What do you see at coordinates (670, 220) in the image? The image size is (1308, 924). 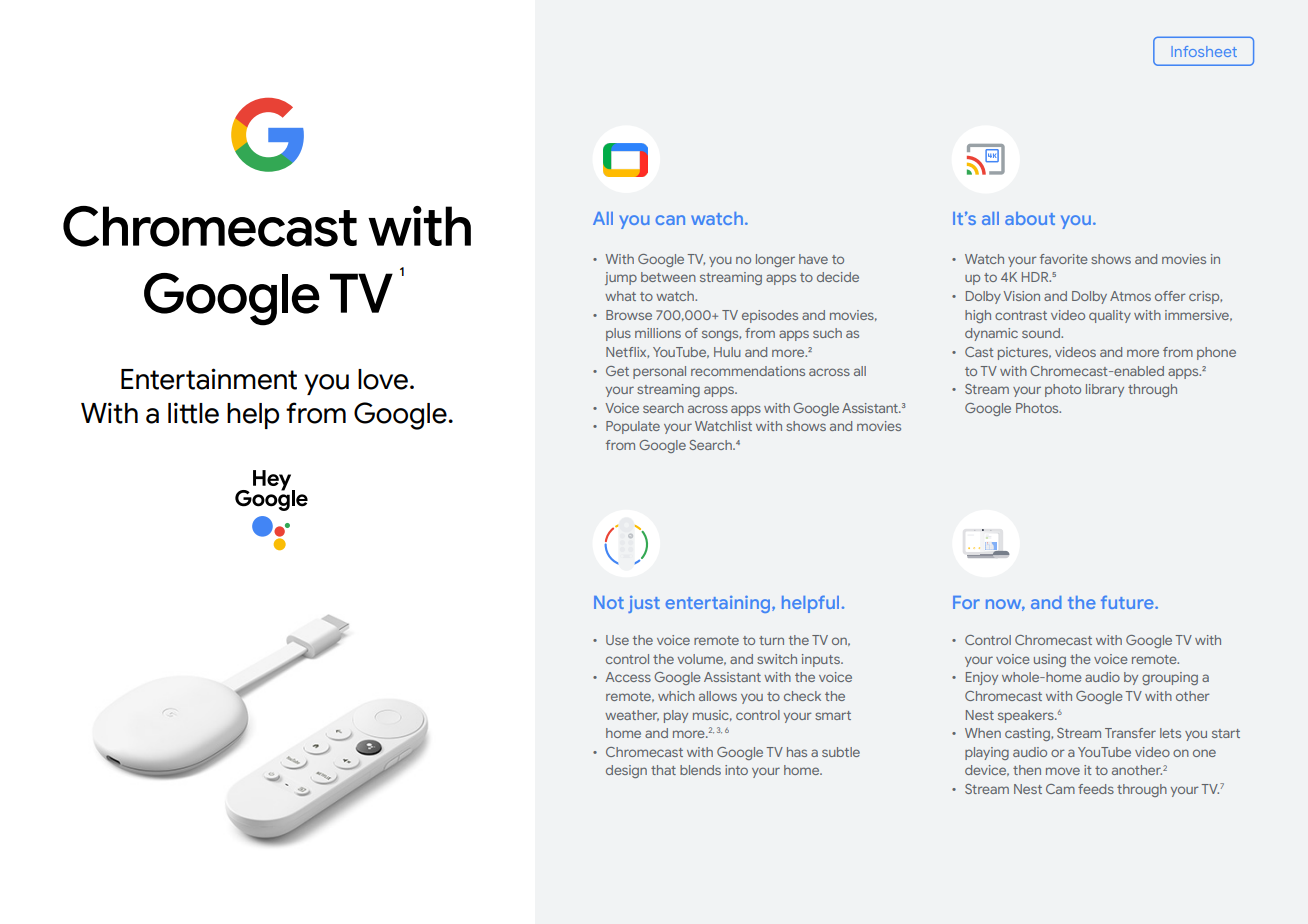 I see `can` at bounding box center [670, 220].
